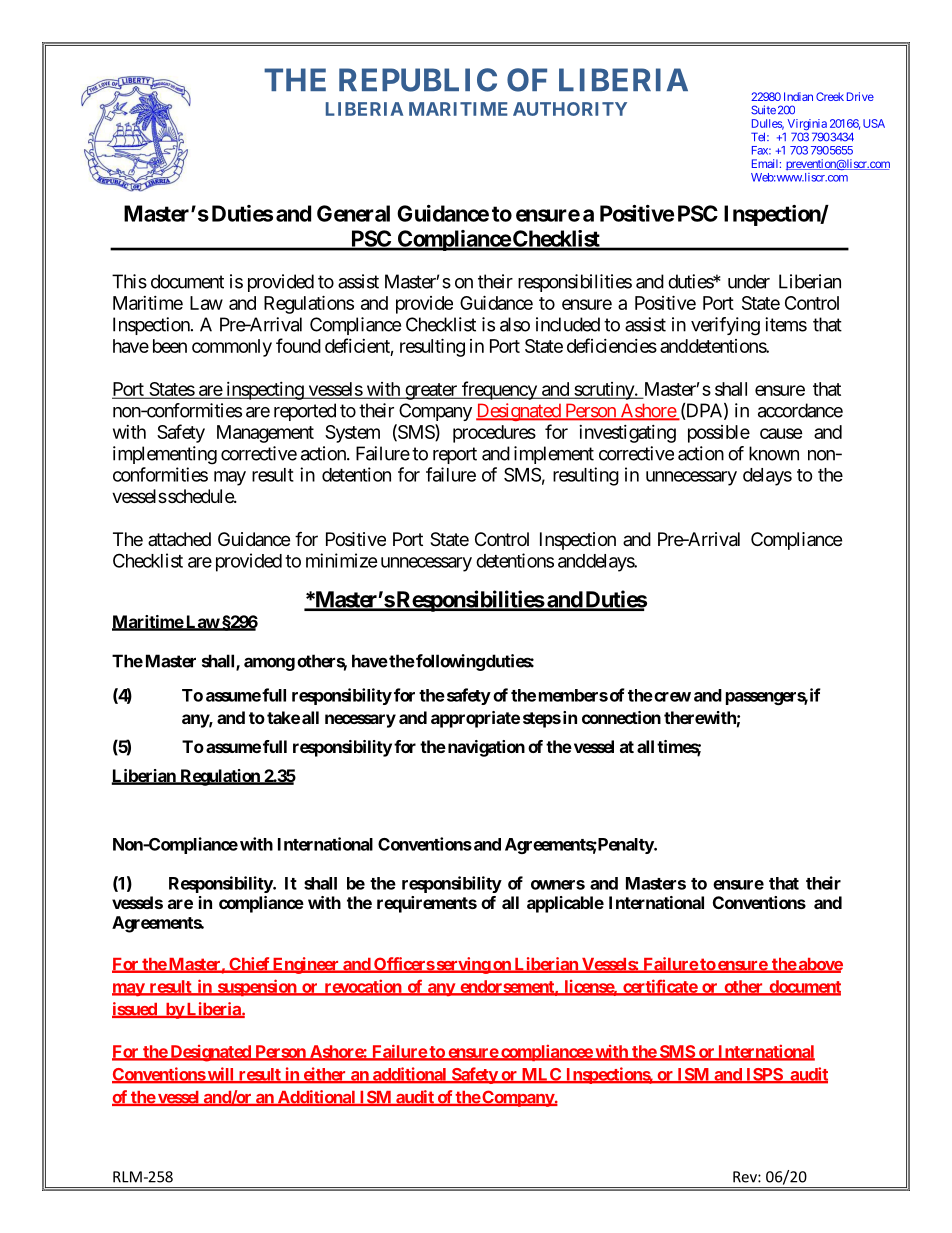  I want to click on suspension, so click(256, 987).
